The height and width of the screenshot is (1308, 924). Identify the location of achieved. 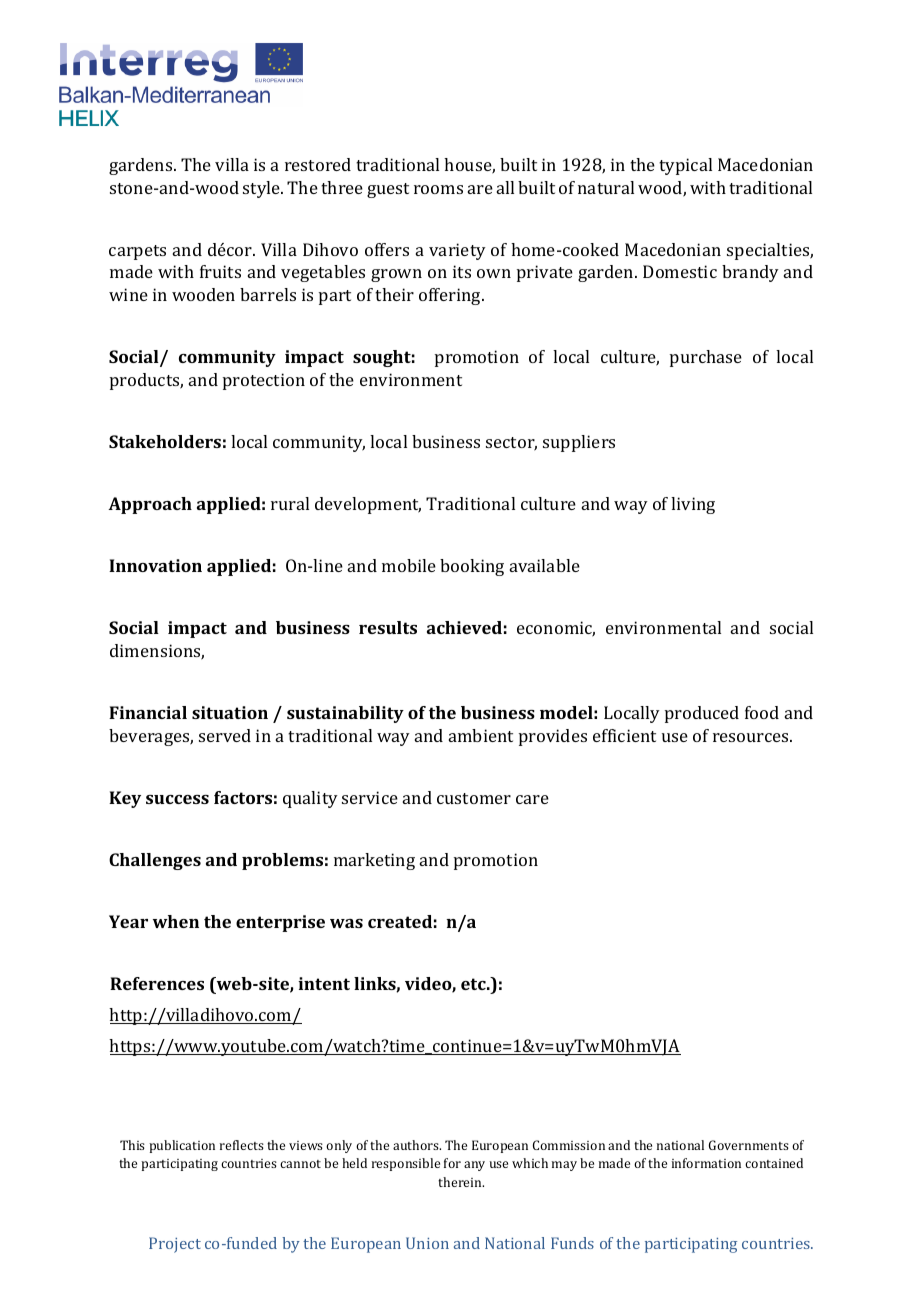
(464, 627).
